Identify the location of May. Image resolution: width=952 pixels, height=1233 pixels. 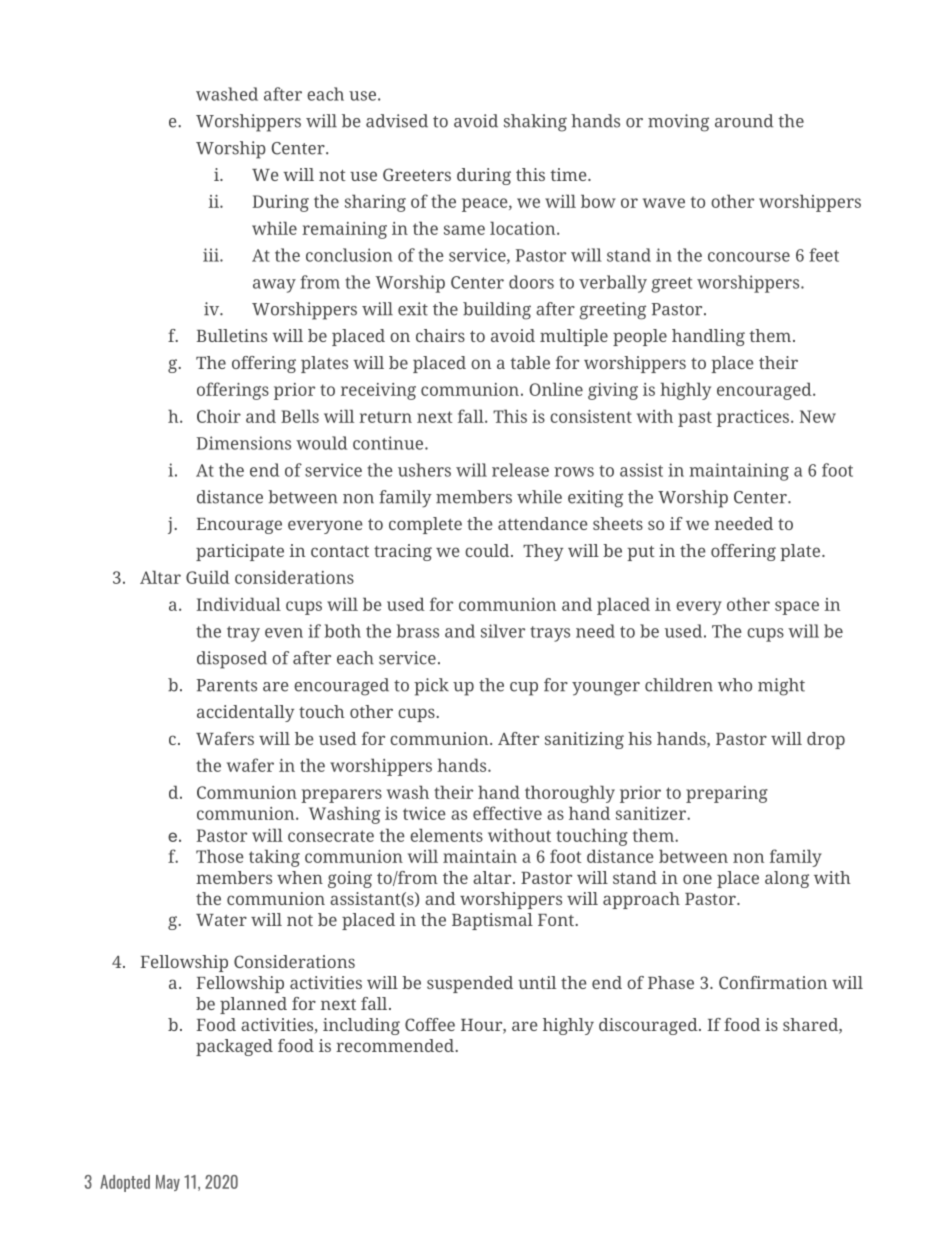
(168, 1183).
